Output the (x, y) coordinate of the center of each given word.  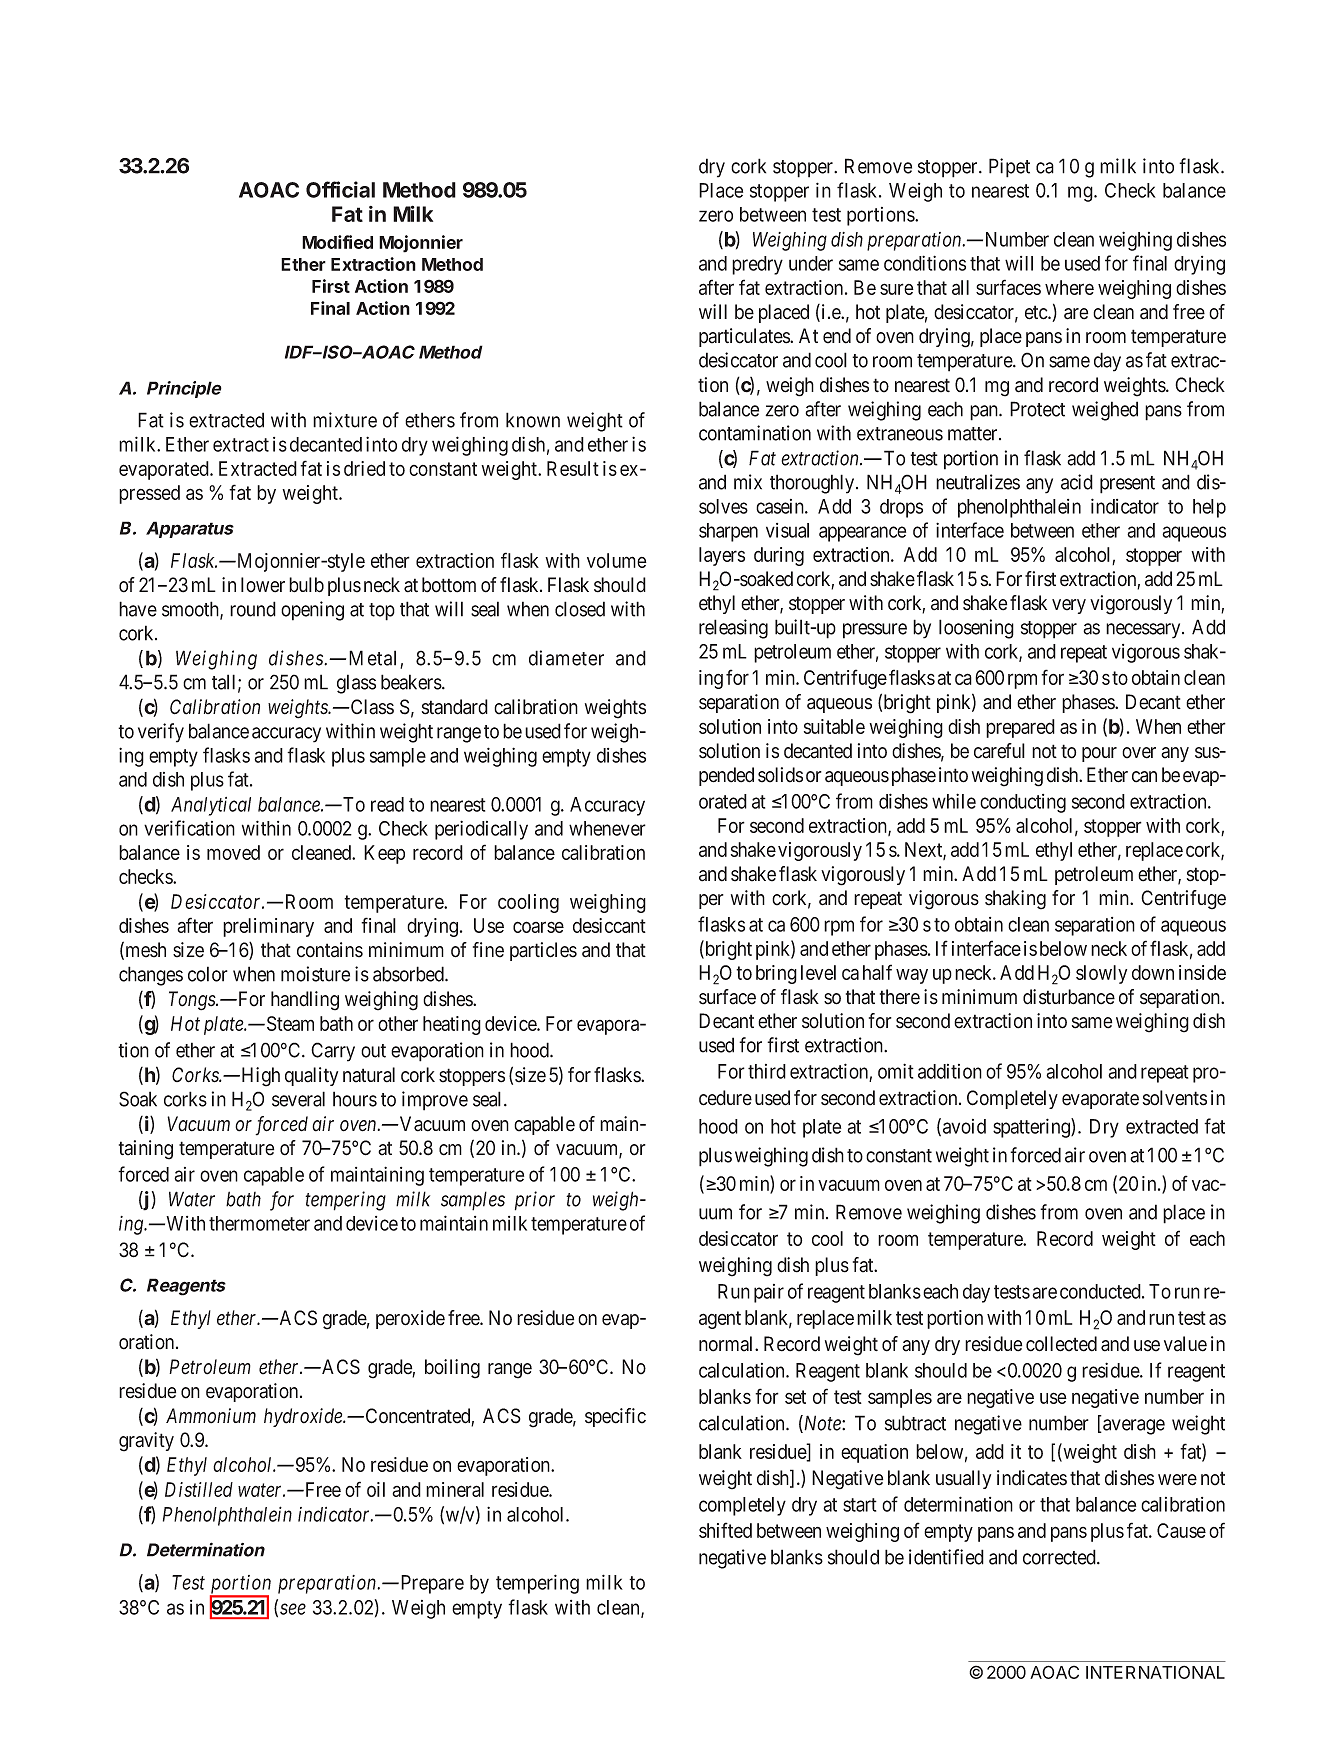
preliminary (268, 927)
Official (340, 189)
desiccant (609, 925)
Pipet (1009, 168)
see (293, 1609)
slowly (1101, 974)
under (811, 263)
